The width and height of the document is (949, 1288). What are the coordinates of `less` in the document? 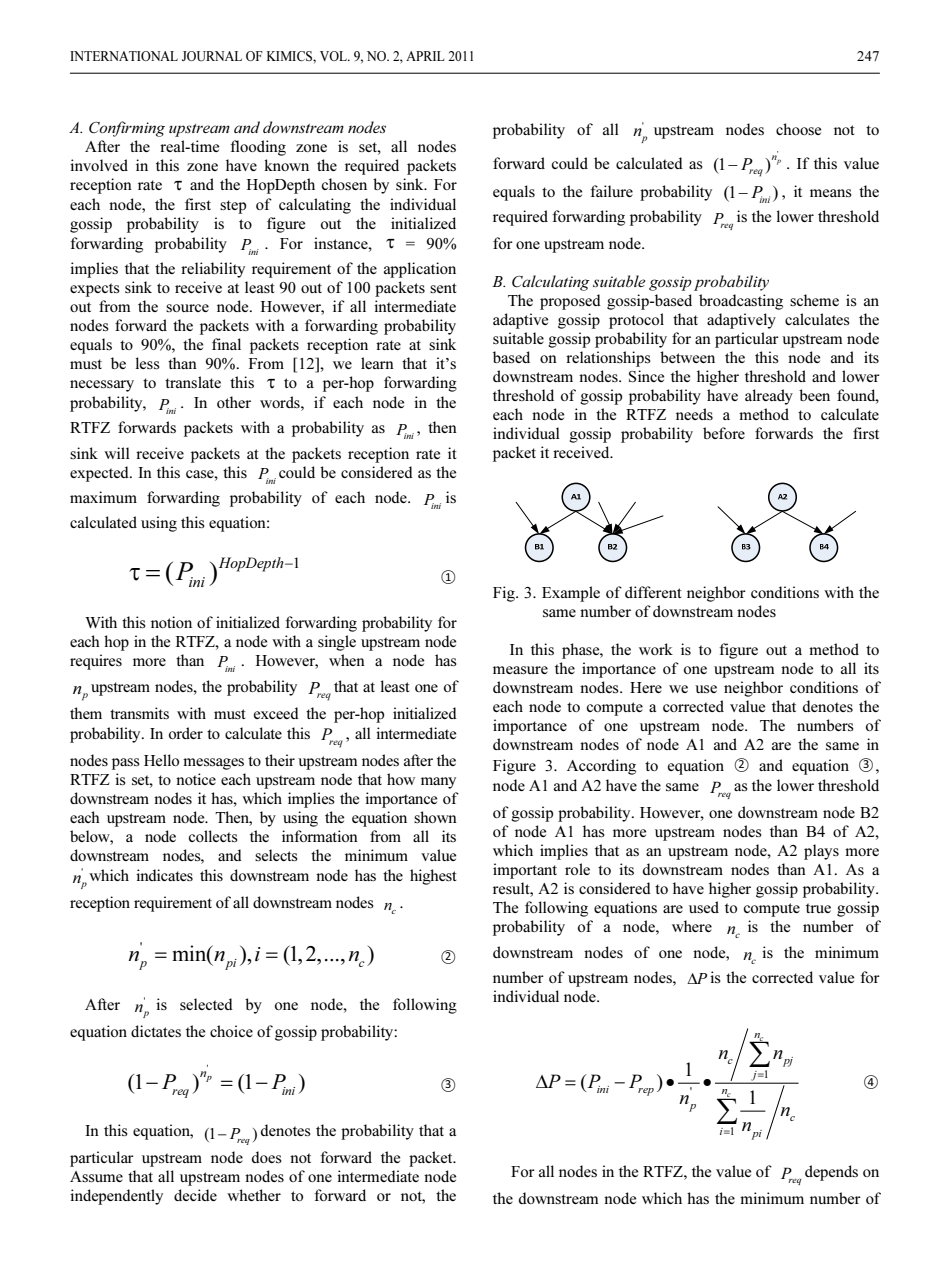 It's located at (148, 363).
